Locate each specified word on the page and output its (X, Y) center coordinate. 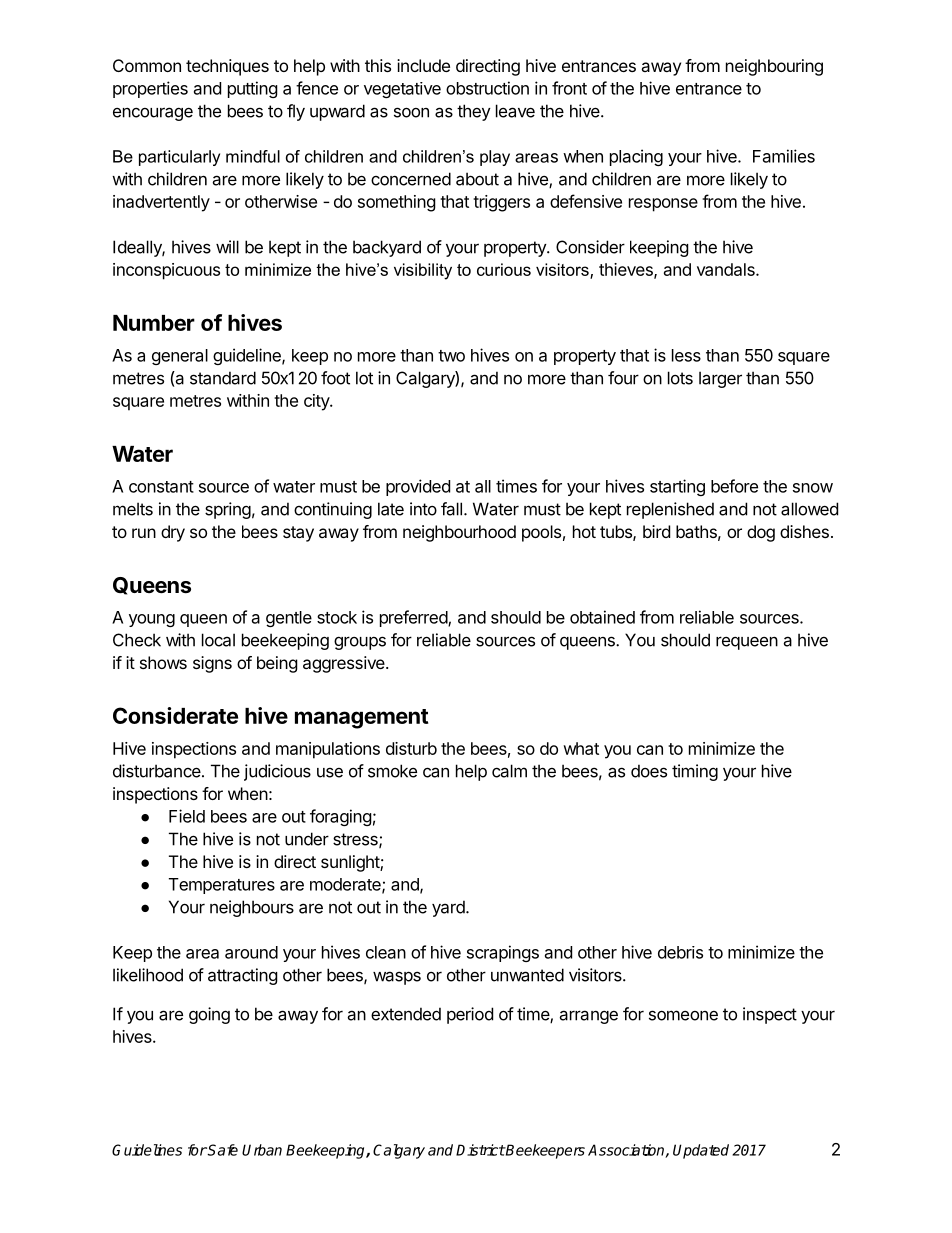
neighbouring (774, 67)
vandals (727, 269)
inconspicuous (166, 271)
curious (504, 269)
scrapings (503, 953)
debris (680, 952)
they (474, 112)
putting (253, 89)
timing (695, 772)
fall (451, 509)
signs (212, 664)
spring (228, 510)
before (734, 486)
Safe (222, 1150)
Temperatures (222, 886)
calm (509, 771)
